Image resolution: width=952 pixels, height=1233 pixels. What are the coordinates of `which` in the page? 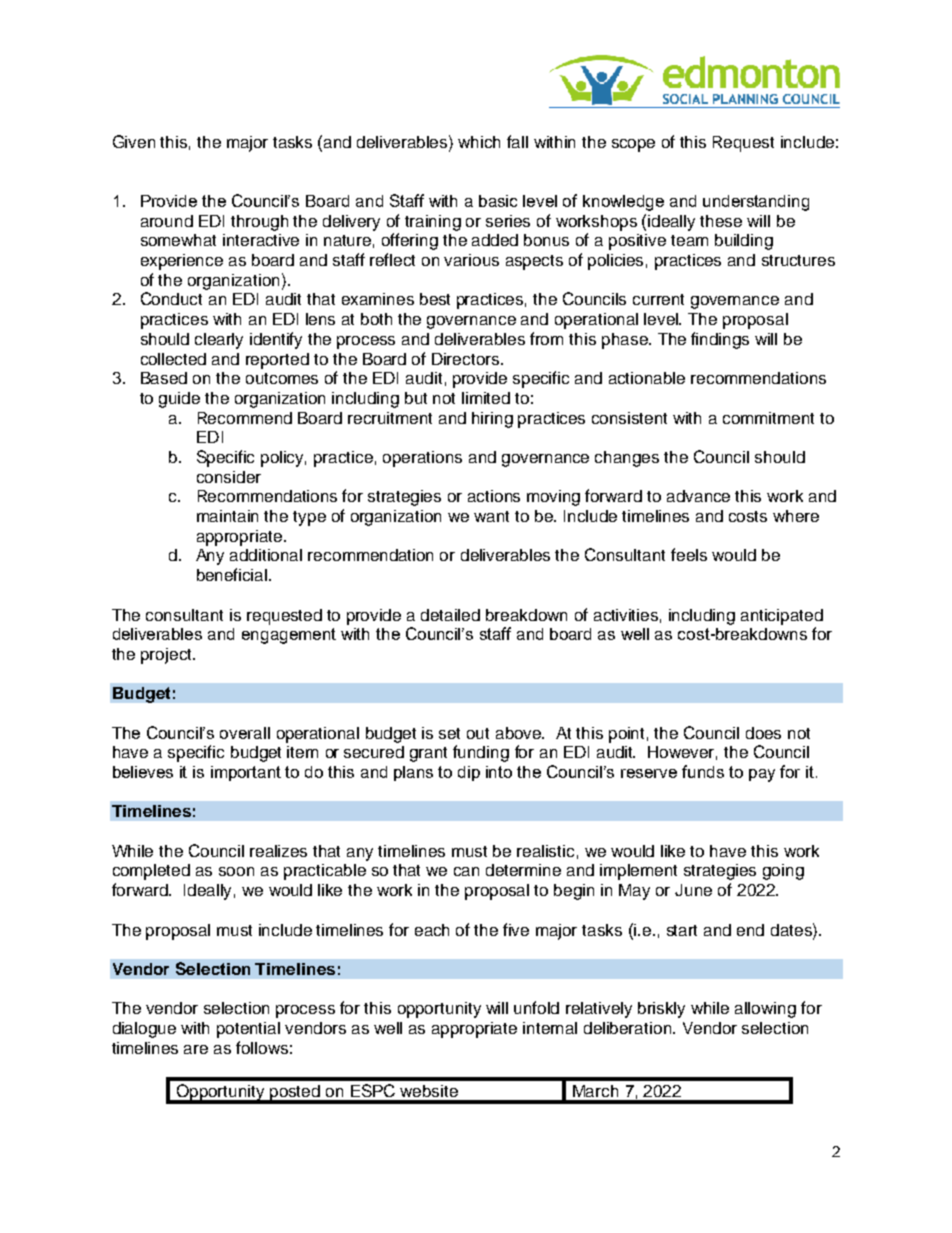 It's located at (479, 142).
